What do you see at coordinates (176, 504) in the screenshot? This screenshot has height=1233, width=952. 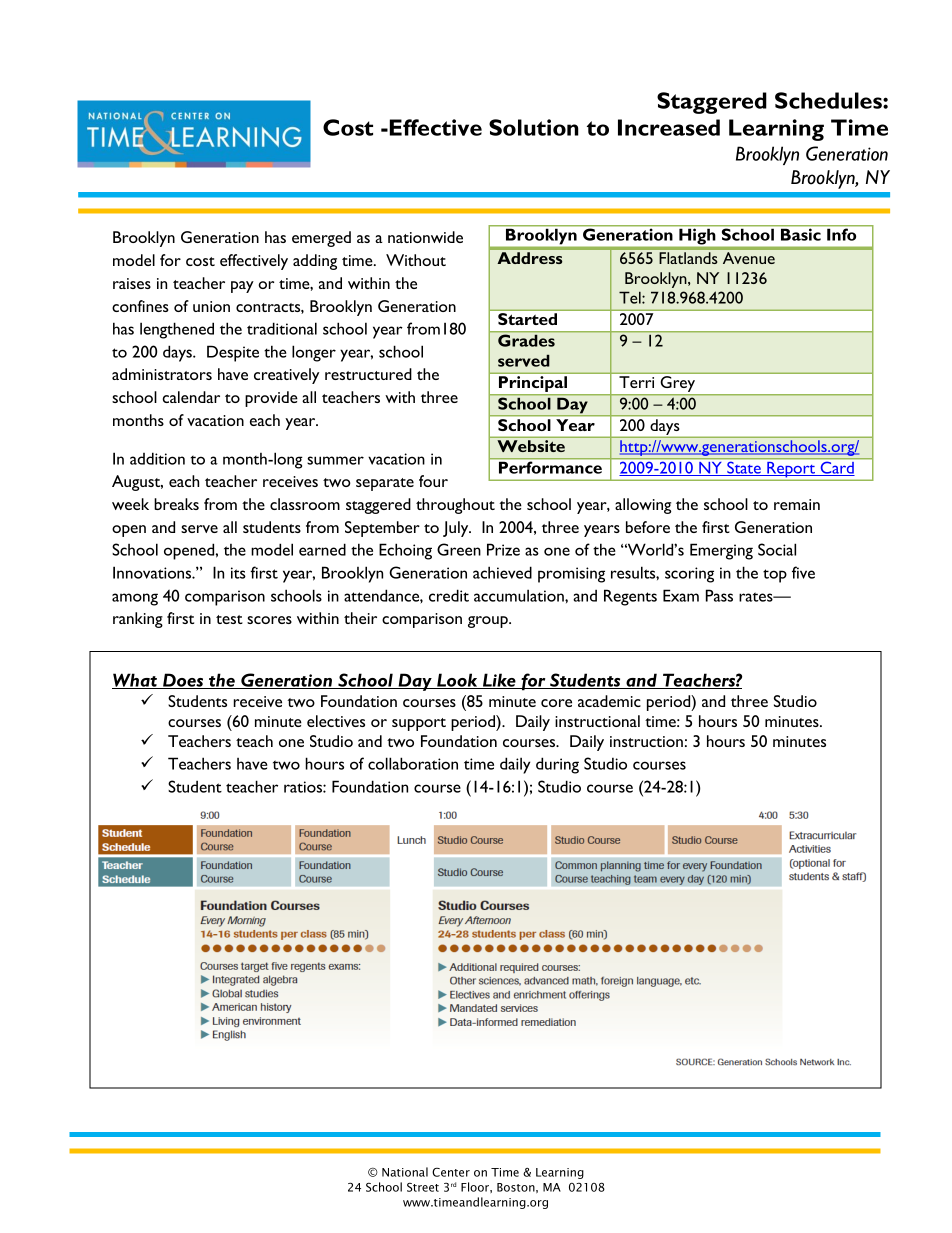 I see `breaks` at bounding box center [176, 504].
